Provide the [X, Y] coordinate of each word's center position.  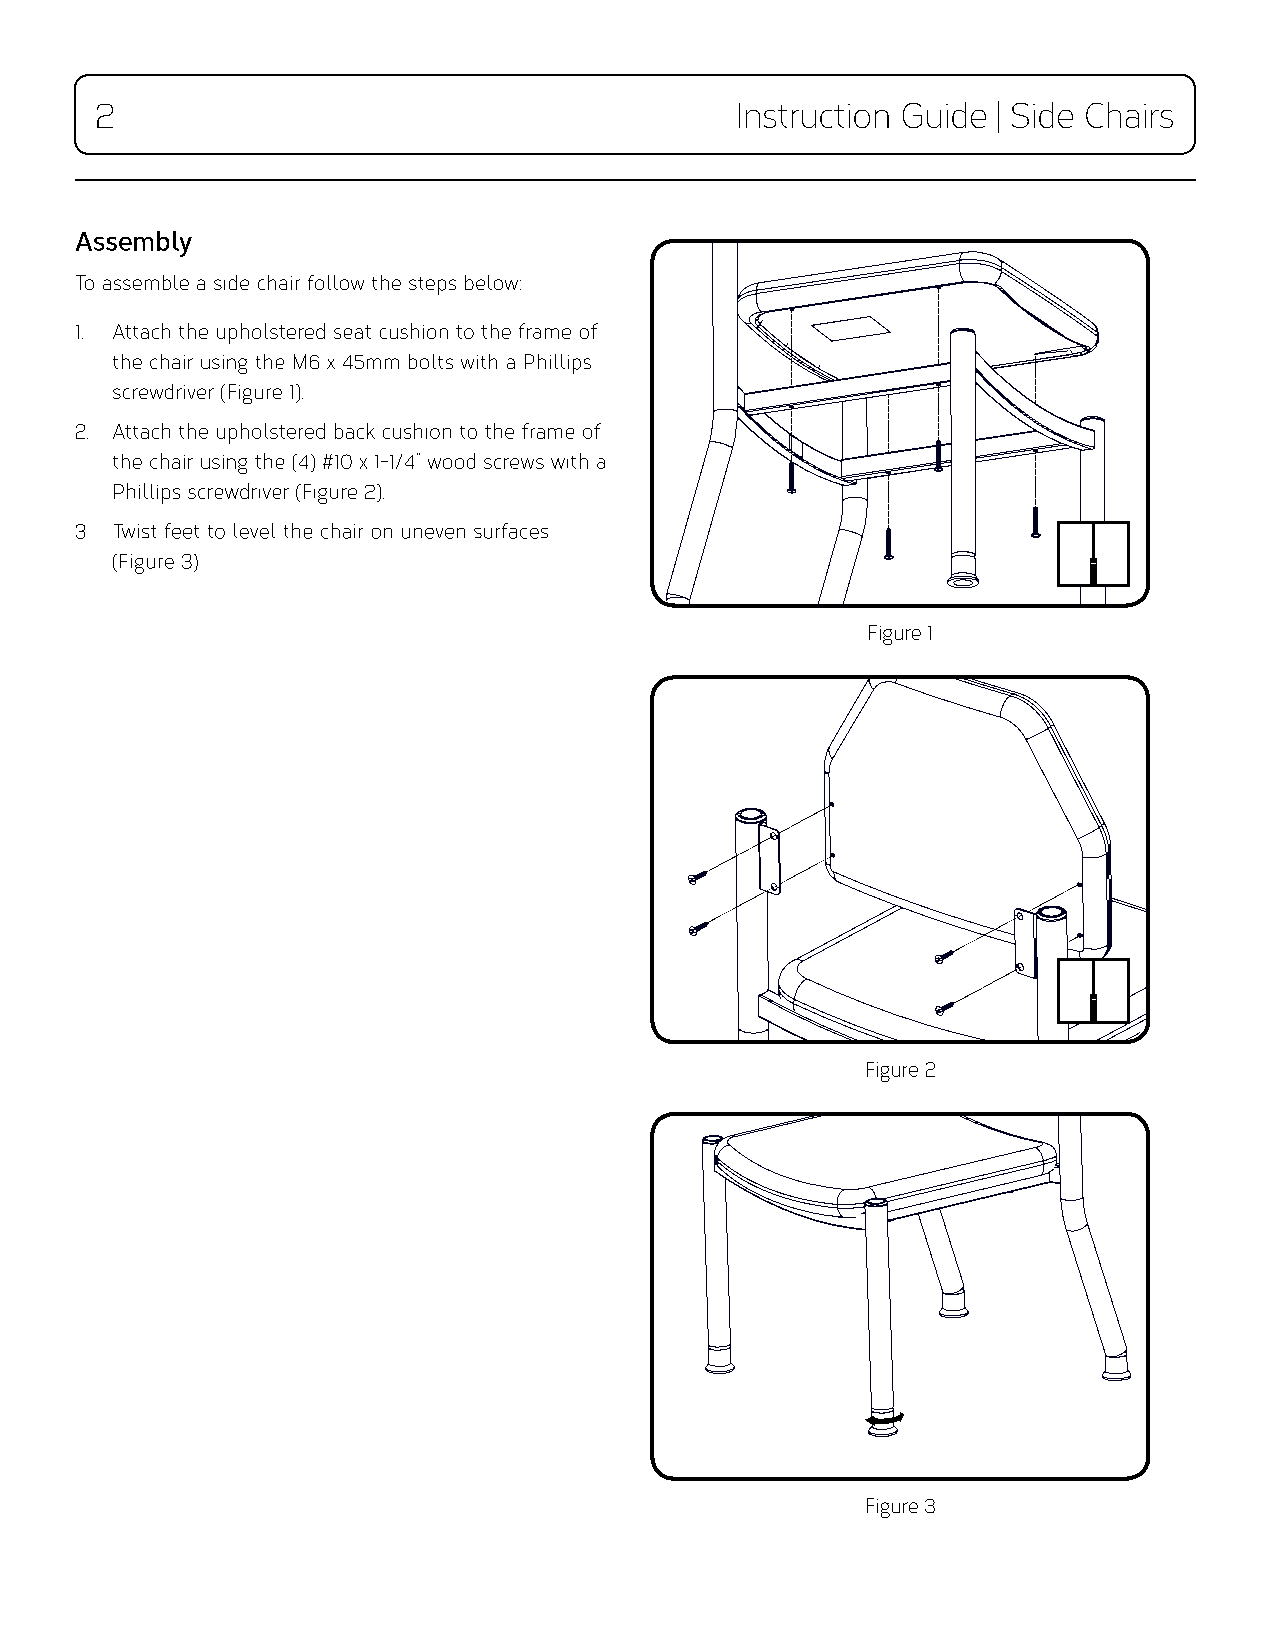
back [355, 431]
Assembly [134, 244]
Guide [944, 115]
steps [432, 286]
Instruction [814, 115]
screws [514, 463]
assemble [146, 282]
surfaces [511, 531]
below [493, 282]
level [254, 531]
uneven [433, 533]
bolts [431, 361]
